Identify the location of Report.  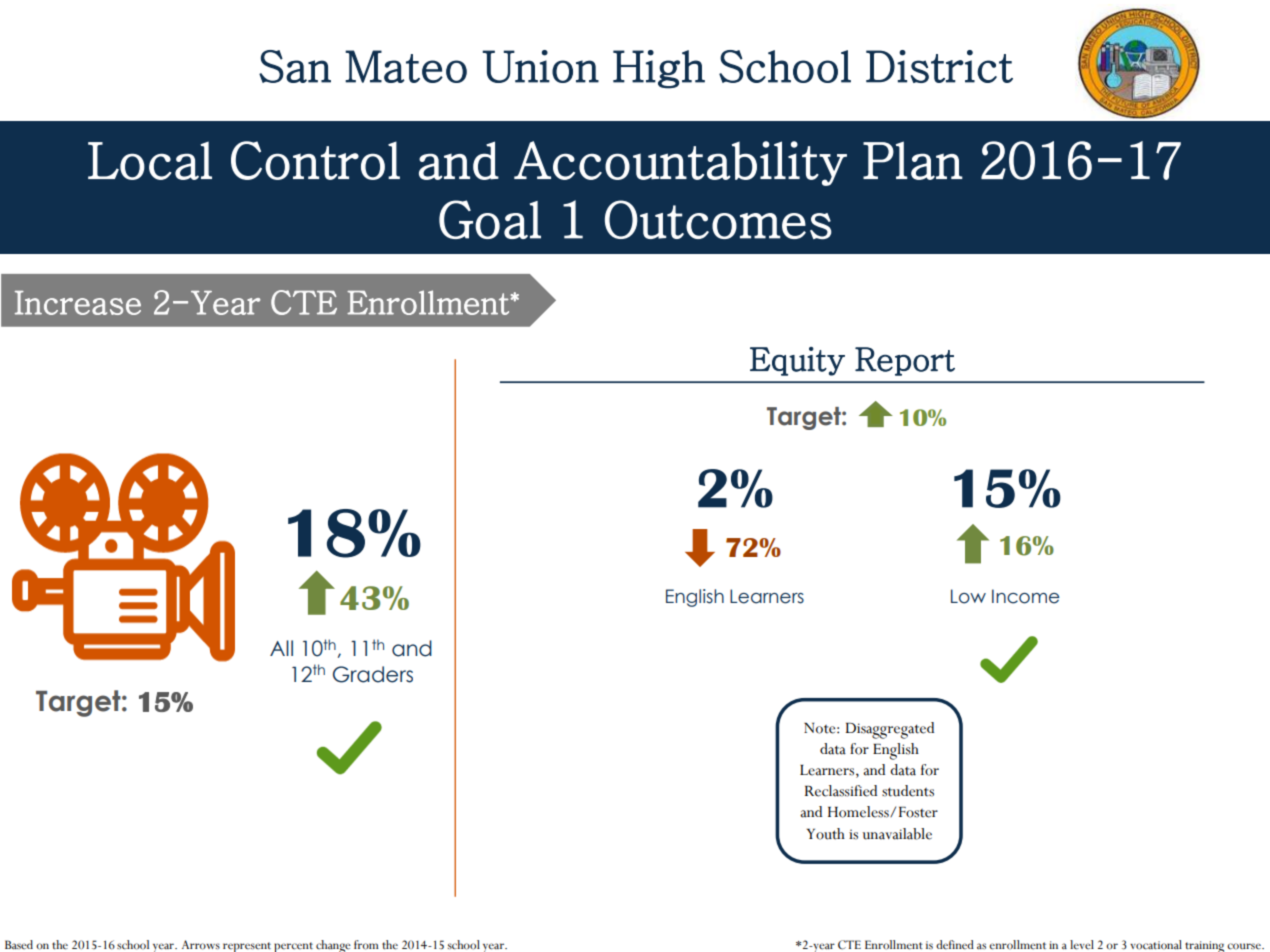
(905, 361).
